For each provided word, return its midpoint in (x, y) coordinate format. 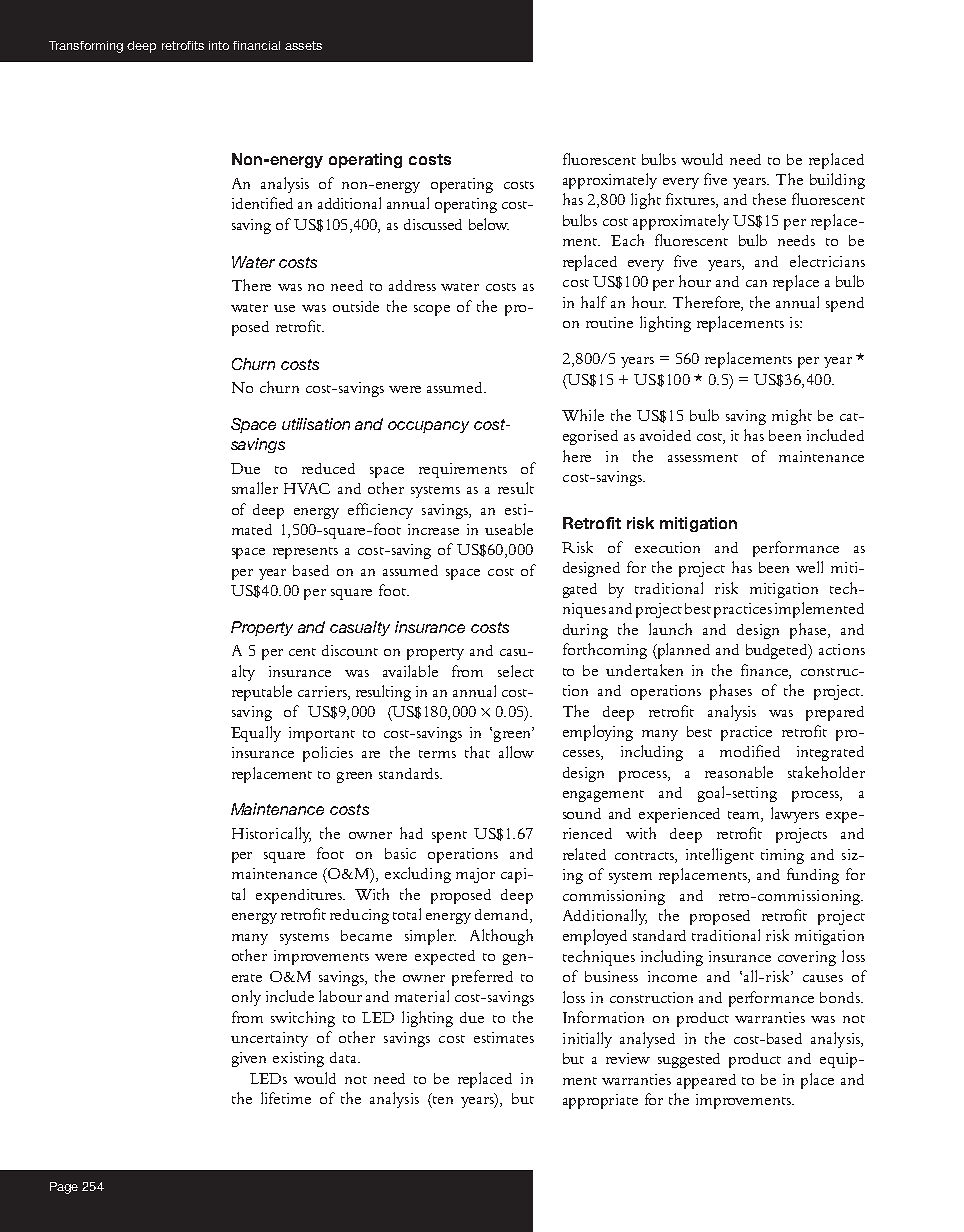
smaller (255, 488)
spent (449, 837)
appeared (706, 1081)
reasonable (739, 772)
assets (303, 45)
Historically (271, 835)
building (837, 181)
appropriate (600, 1101)
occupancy (428, 427)
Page (64, 1188)
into (219, 45)
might (792, 417)
